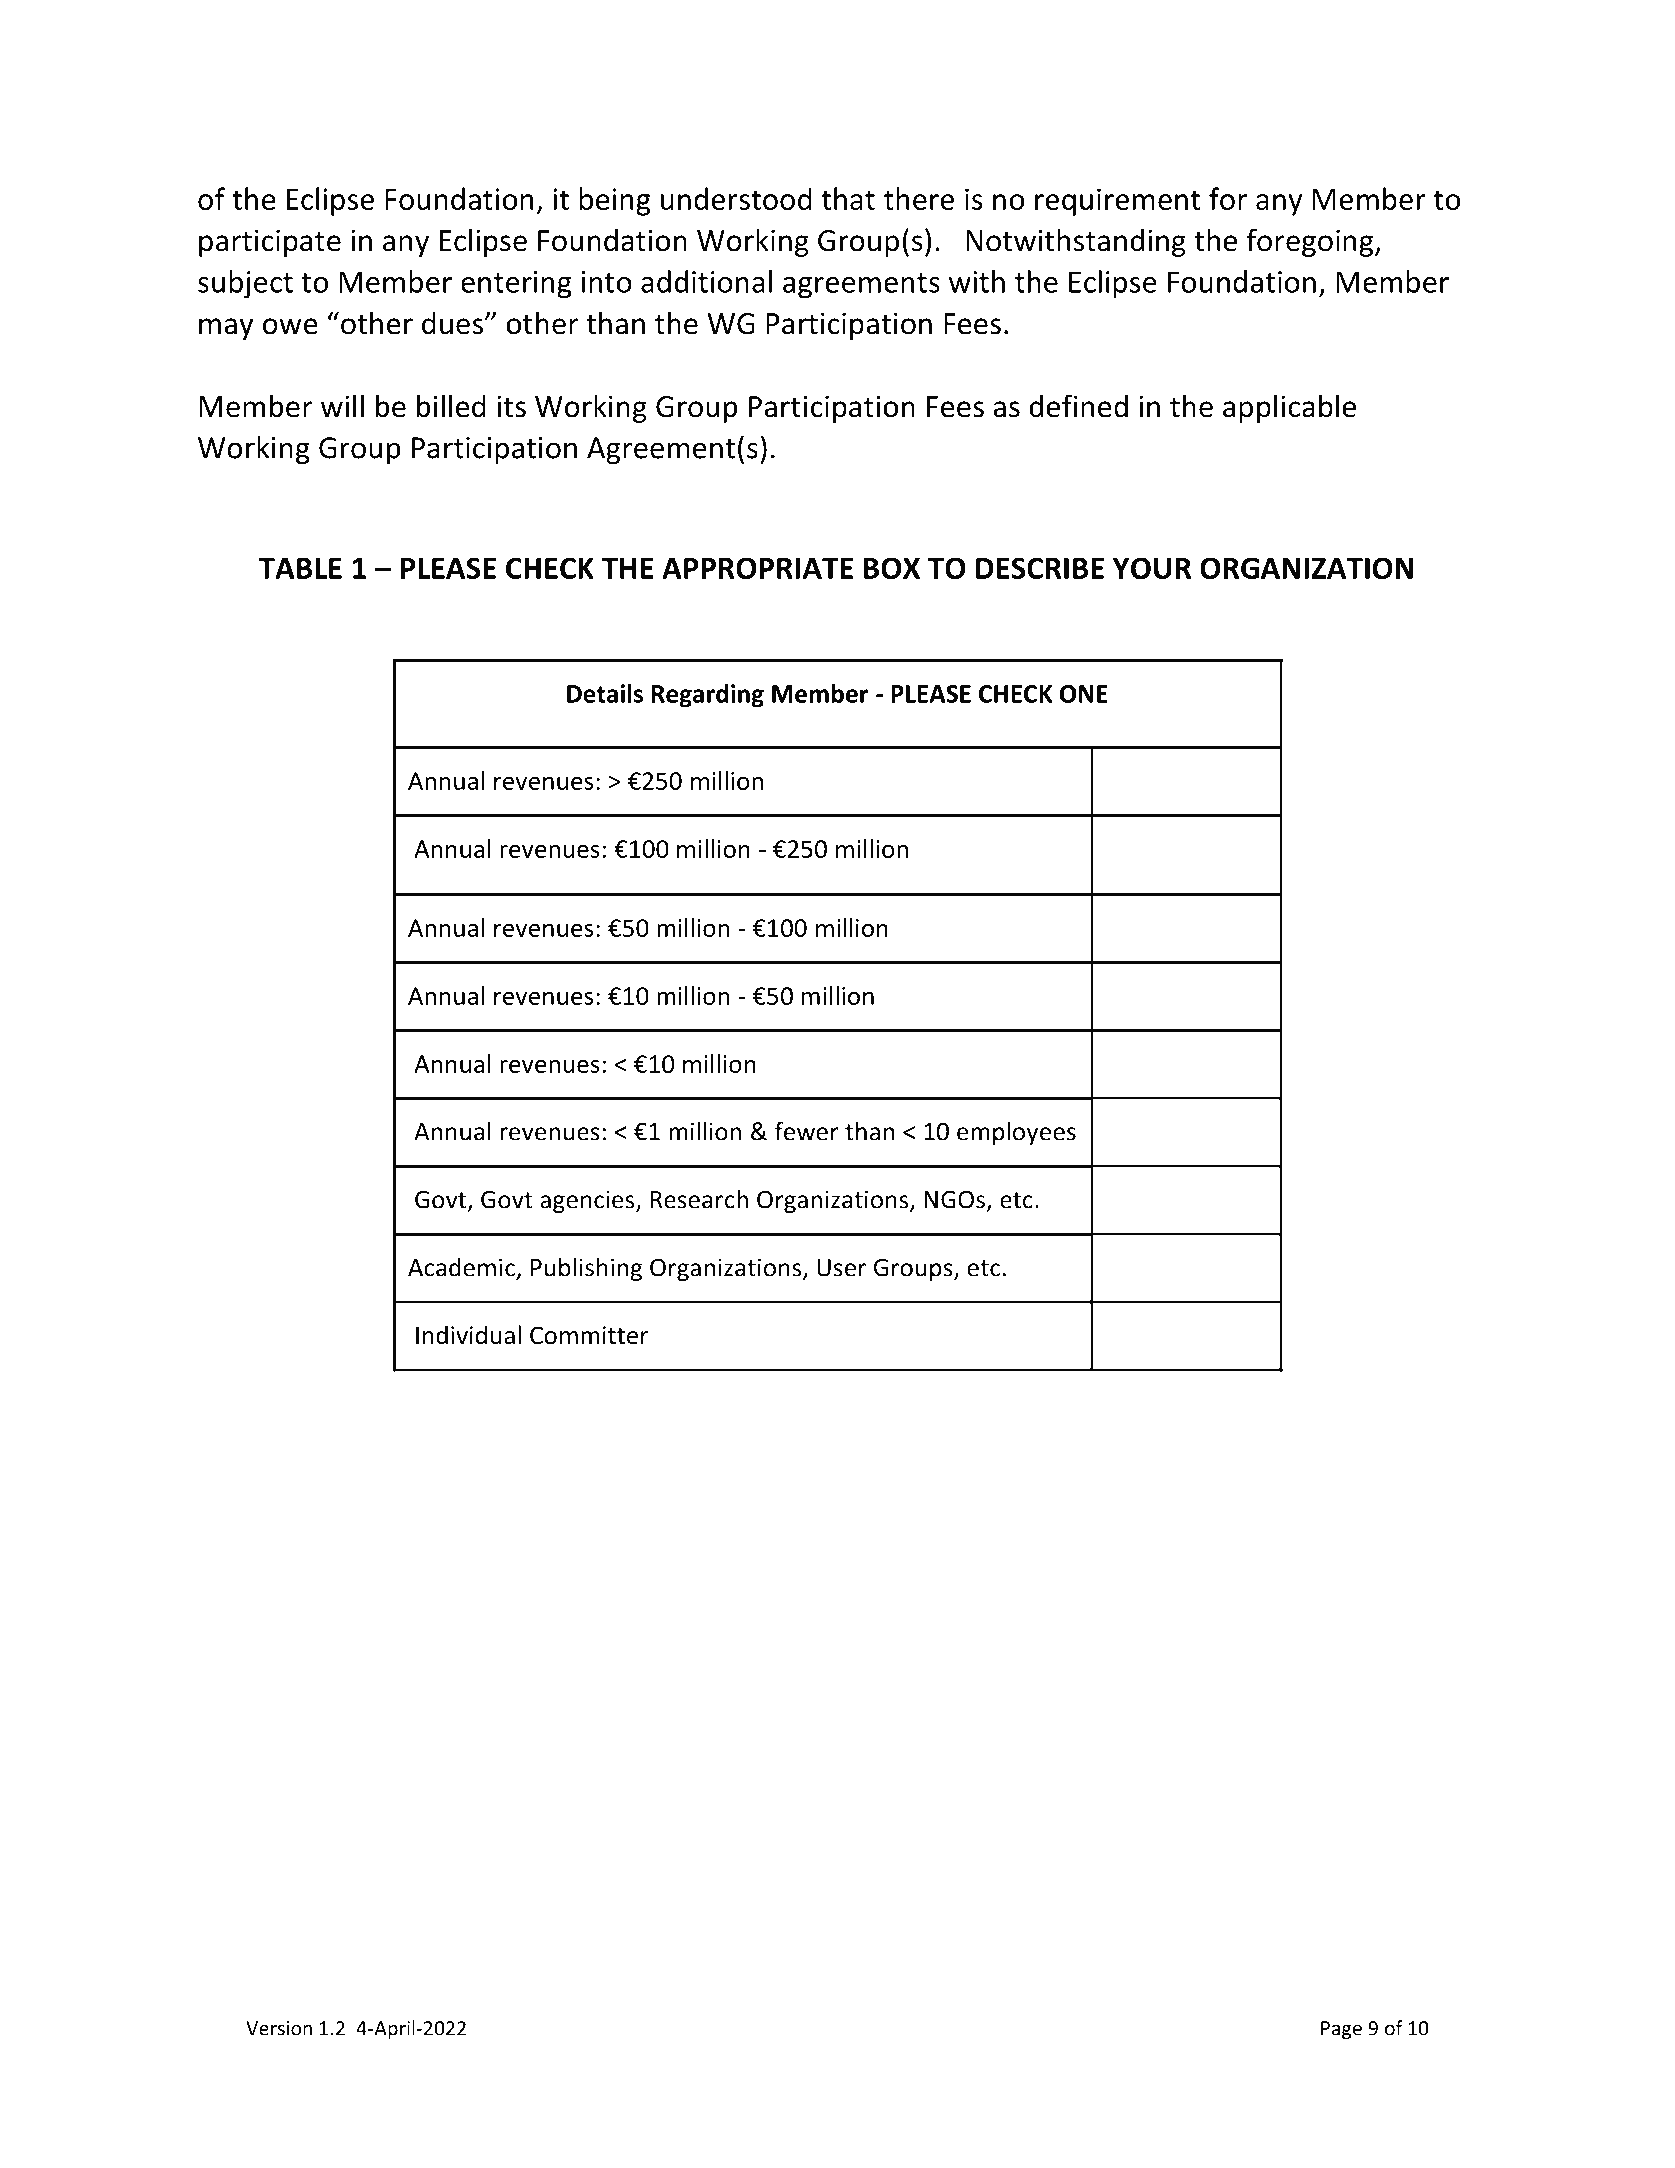 This screenshot has height=2168, width=1675. Describe the element at coordinates (270, 243) in the screenshot. I see `participate` at that location.
